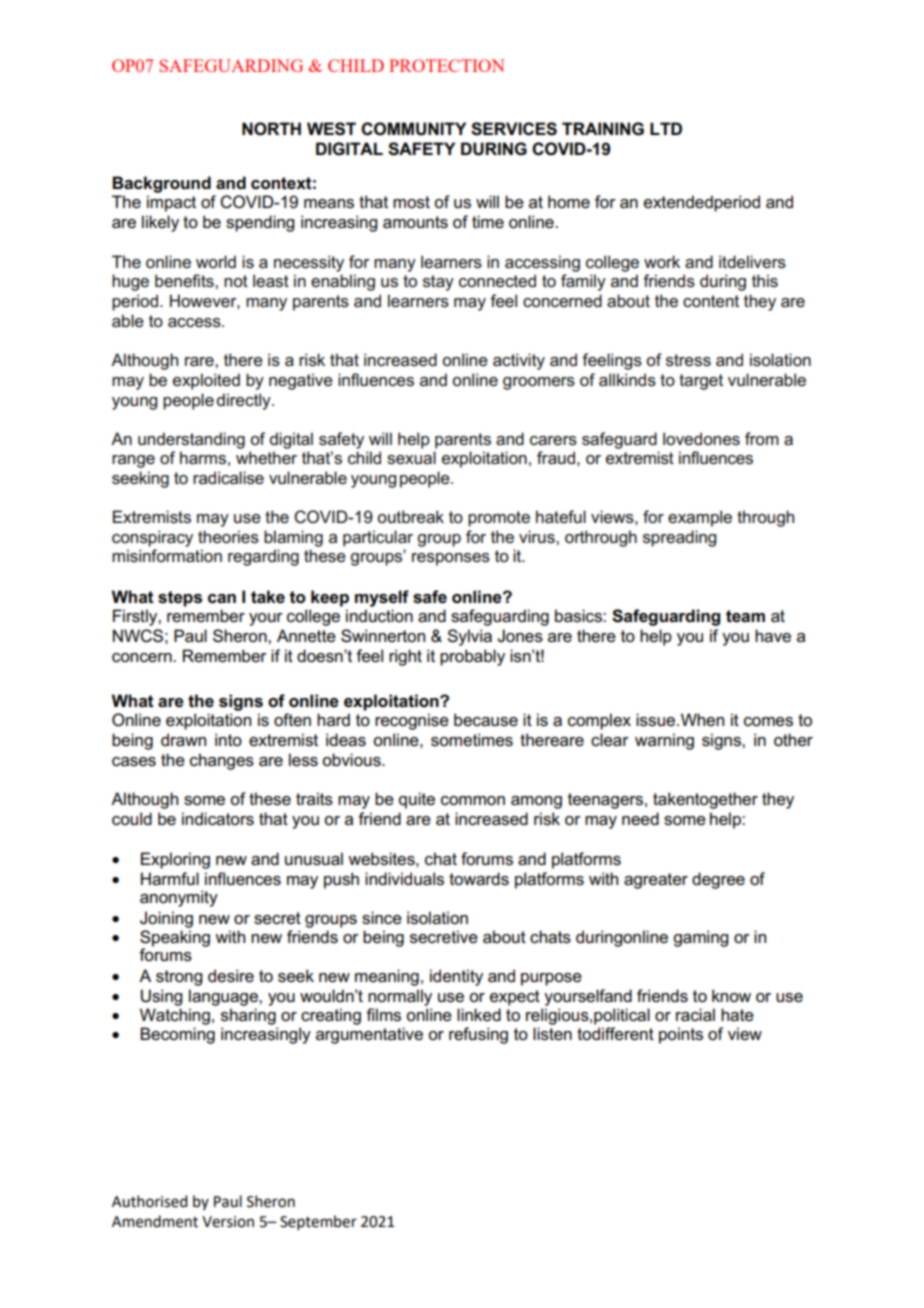  I want to click on Version, so click(228, 1222).
